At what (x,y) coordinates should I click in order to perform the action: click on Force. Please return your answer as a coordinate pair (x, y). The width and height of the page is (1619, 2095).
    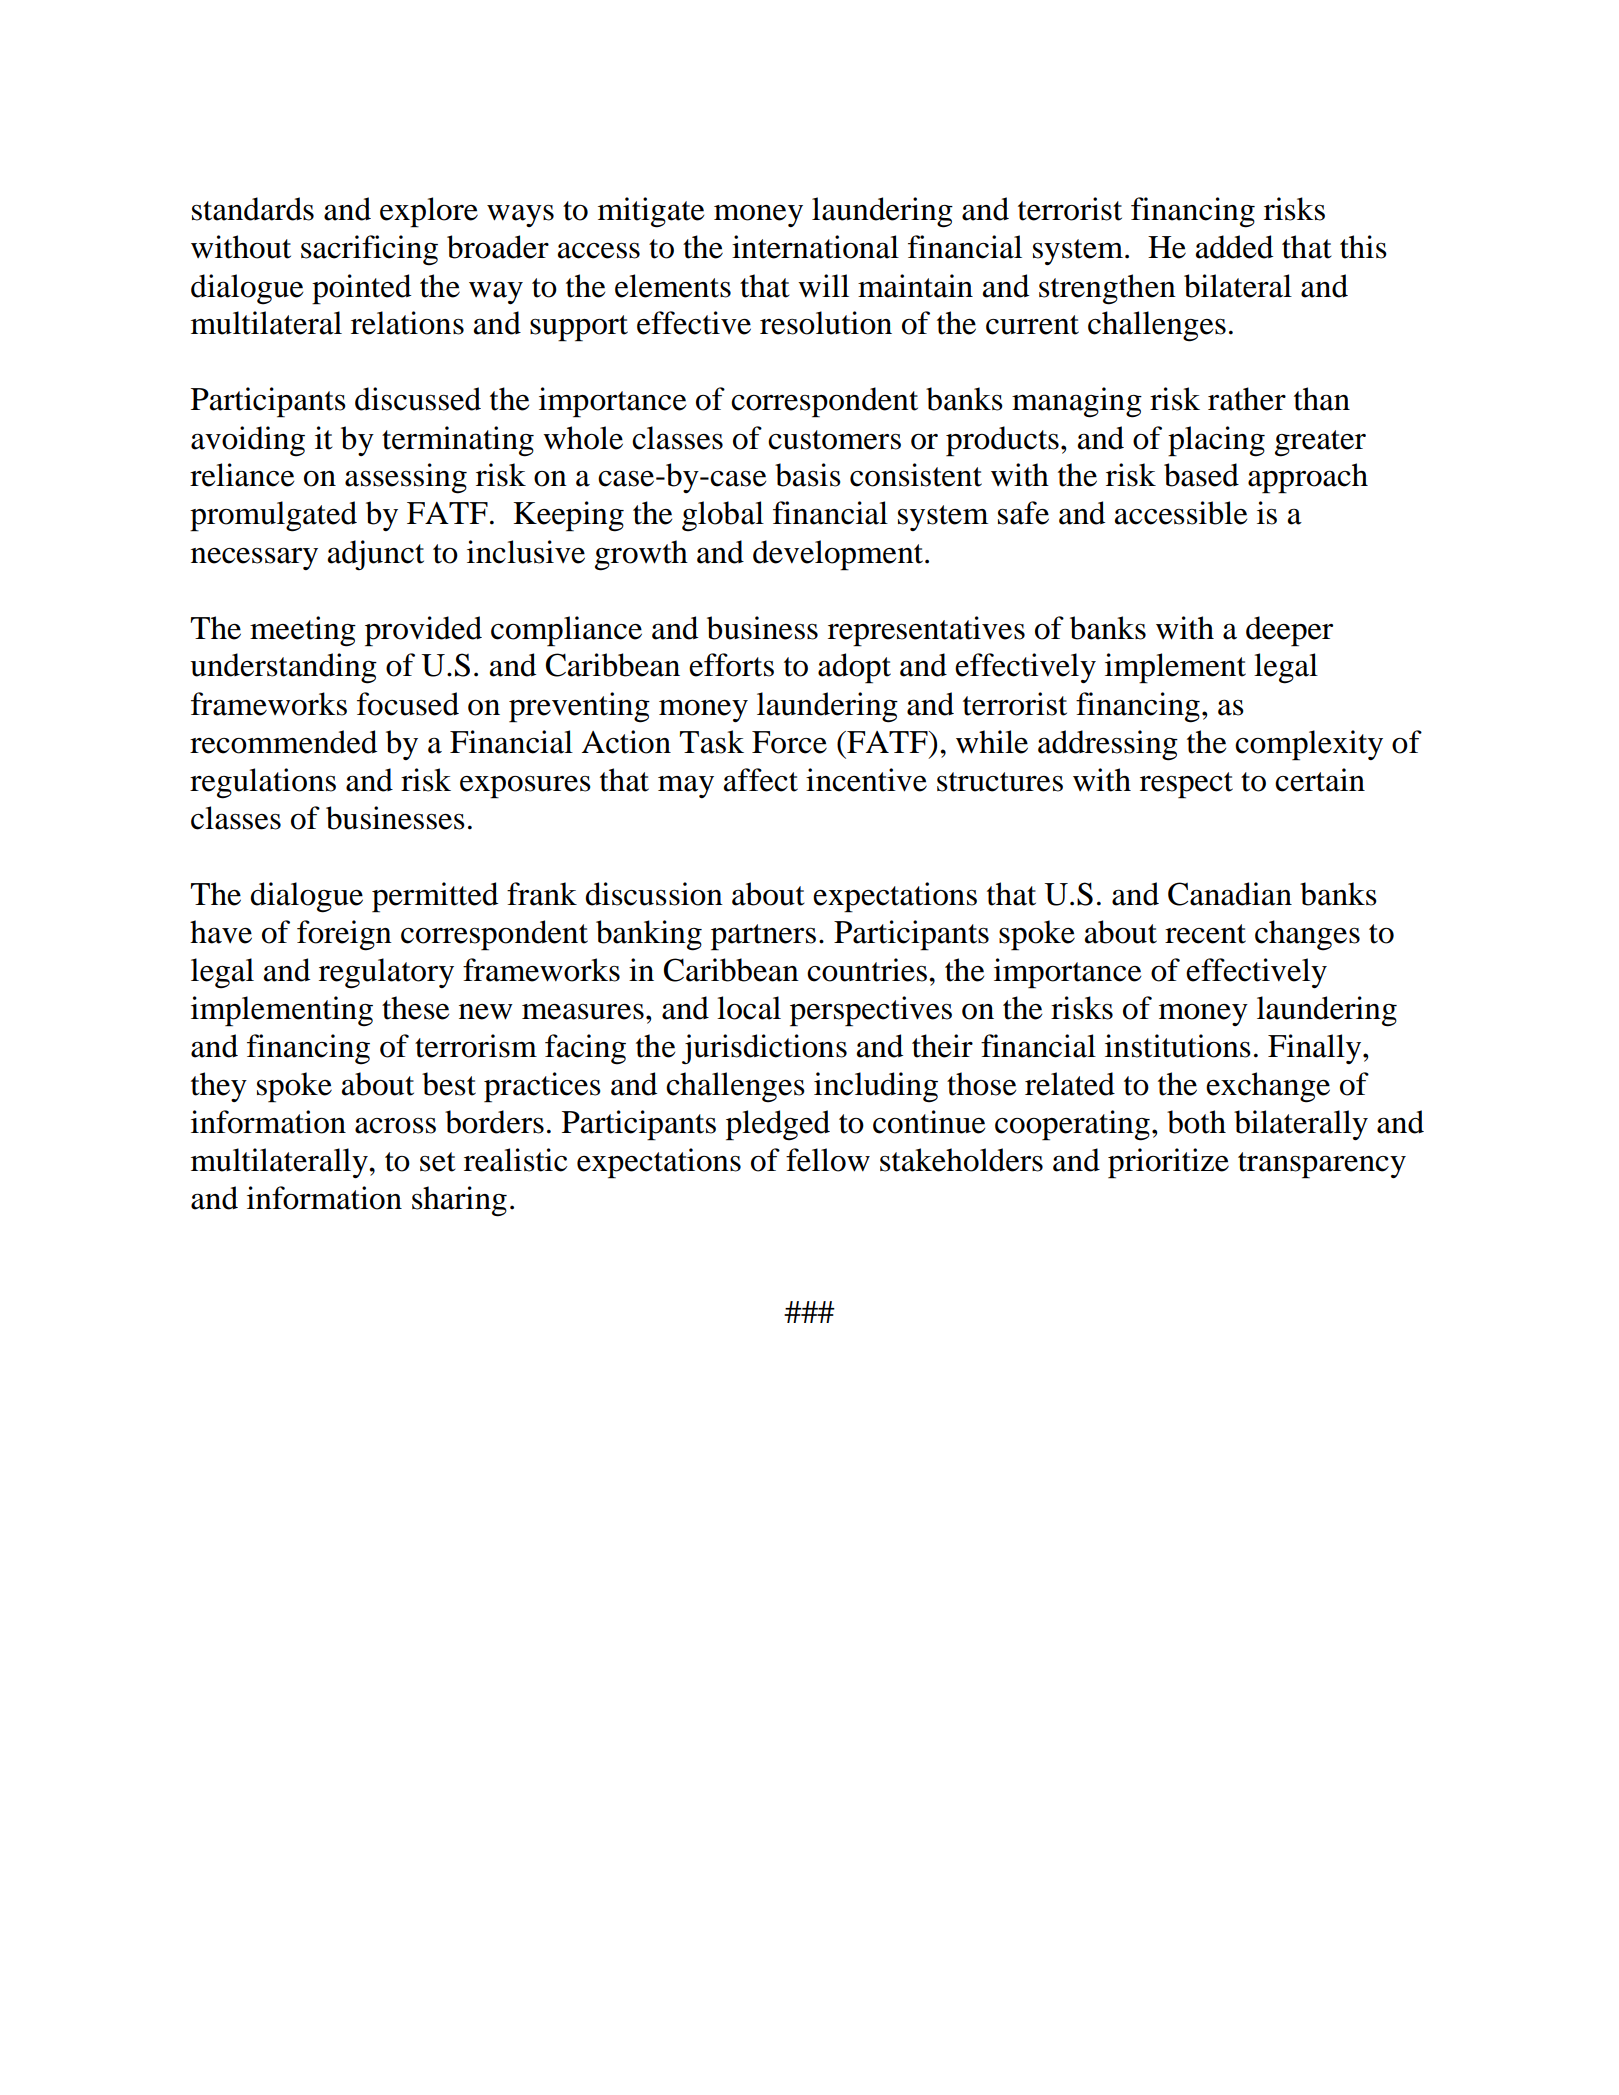
    Looking at the image, I should click on (789, 742).
